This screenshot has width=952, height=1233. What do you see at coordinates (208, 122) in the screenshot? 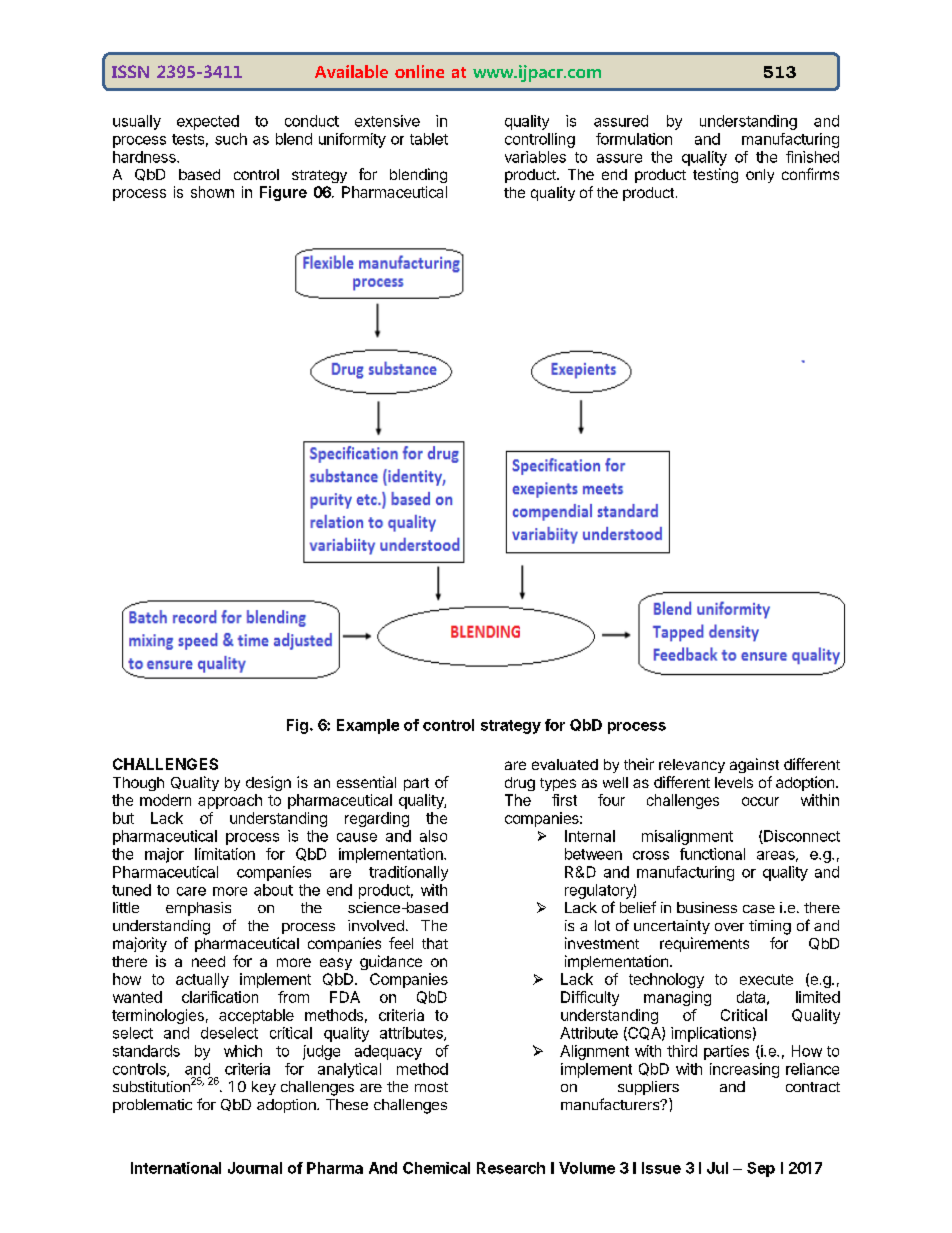
I see `expected` at bounding box center [208, 122].
